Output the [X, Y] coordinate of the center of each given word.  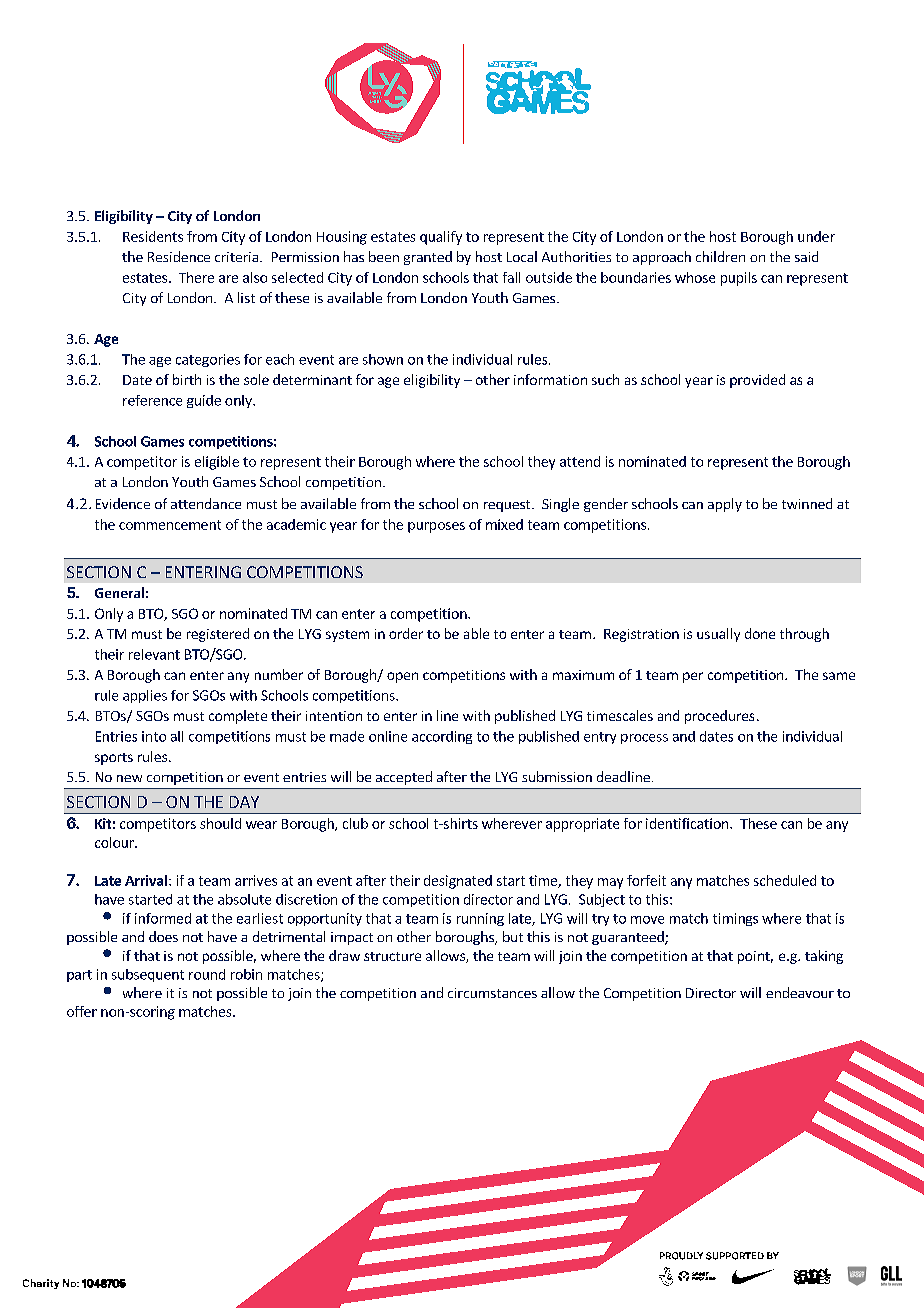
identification [688, 823]
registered [218, 635]
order [406, 633]
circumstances [492, 993]
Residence [179, 256]
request [508, 506]
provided [757, 381]
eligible [217, 463]
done [760, 633]
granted [428, 258]
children [720, 256]
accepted [404, 778]
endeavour [800, 992]
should [220, 823]
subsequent [148, 975]
